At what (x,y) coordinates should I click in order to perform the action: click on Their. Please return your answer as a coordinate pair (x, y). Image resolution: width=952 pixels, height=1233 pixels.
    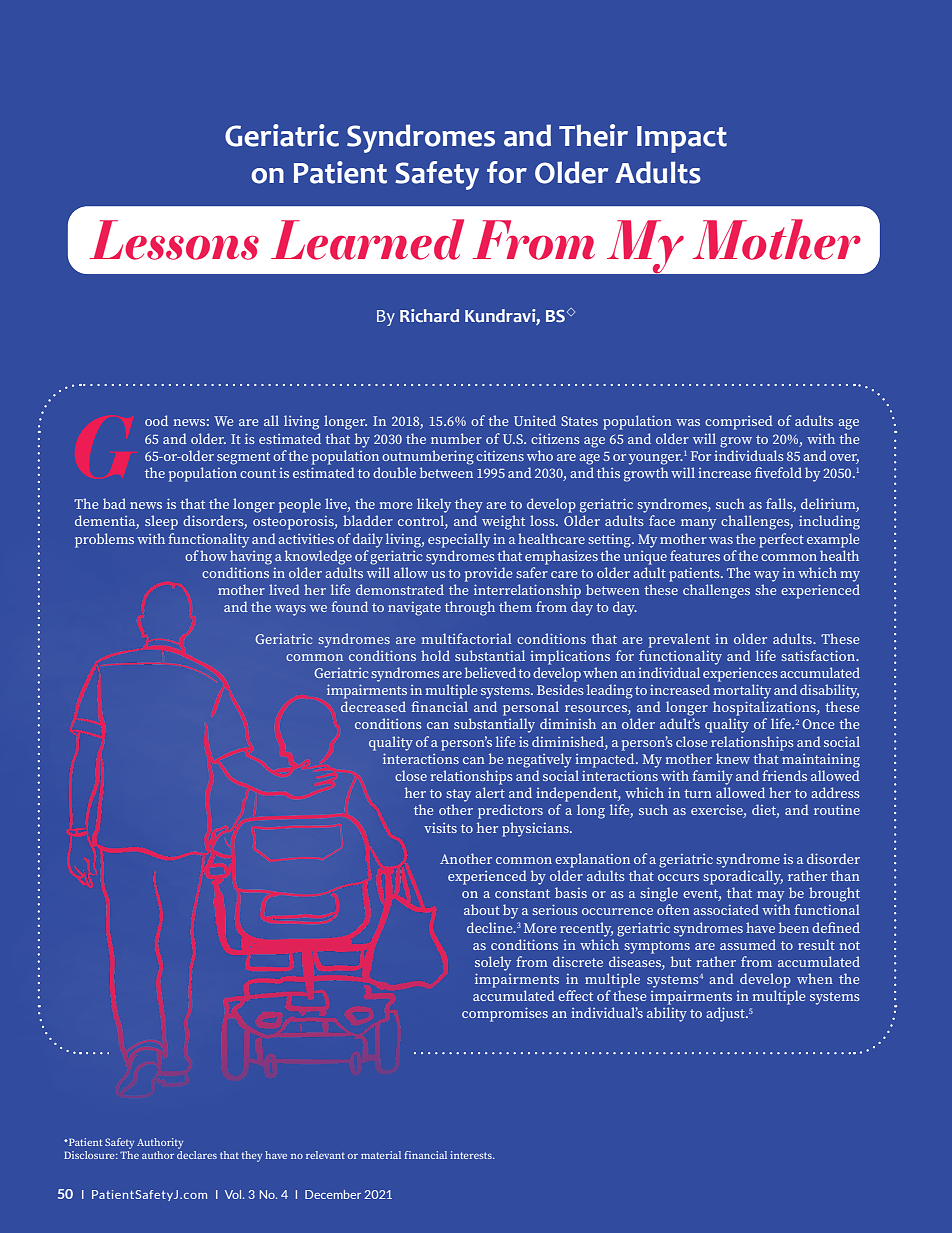
    Looking at the image, I should click on (593, 135).
